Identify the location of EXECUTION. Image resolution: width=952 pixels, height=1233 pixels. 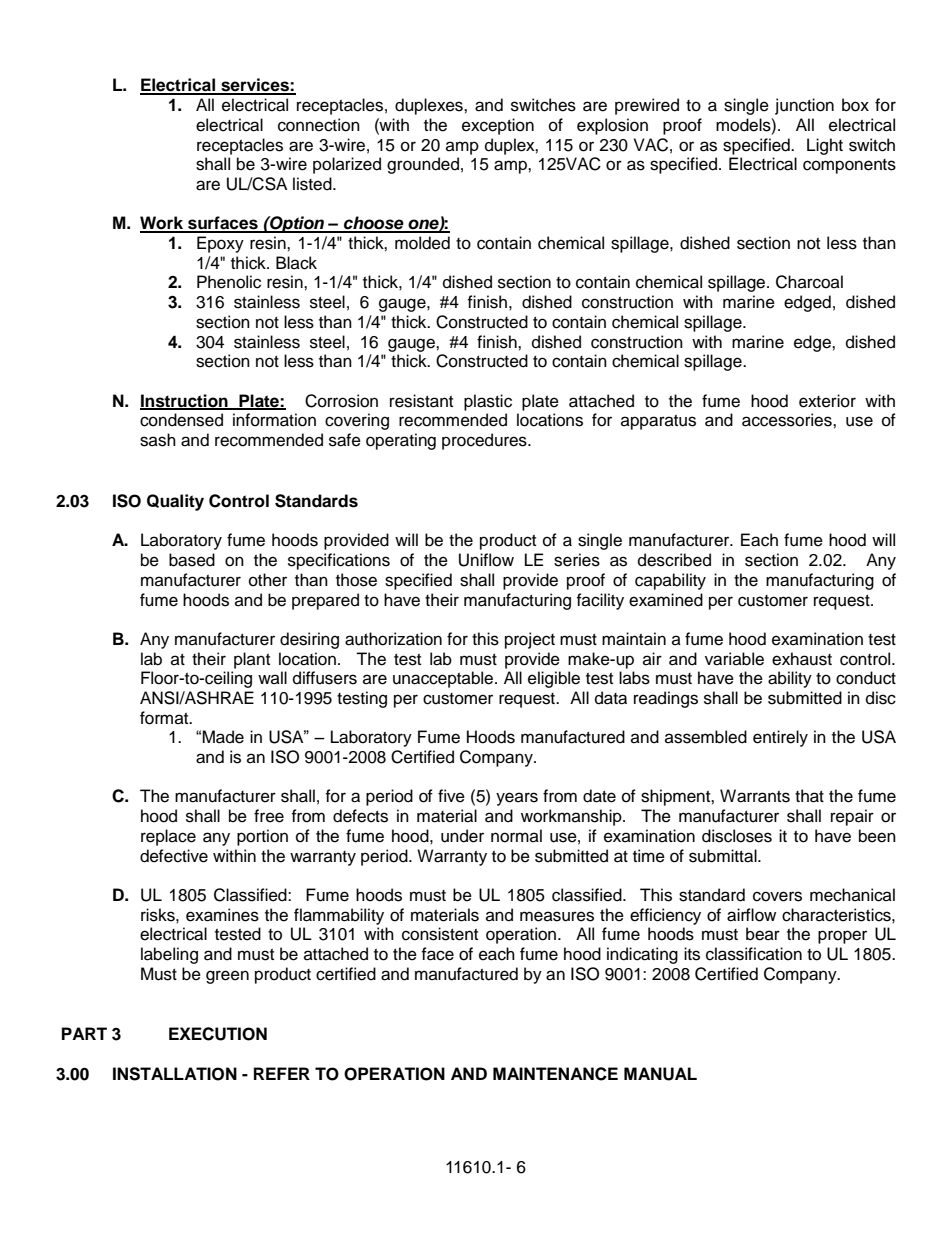
(218, 1034).
